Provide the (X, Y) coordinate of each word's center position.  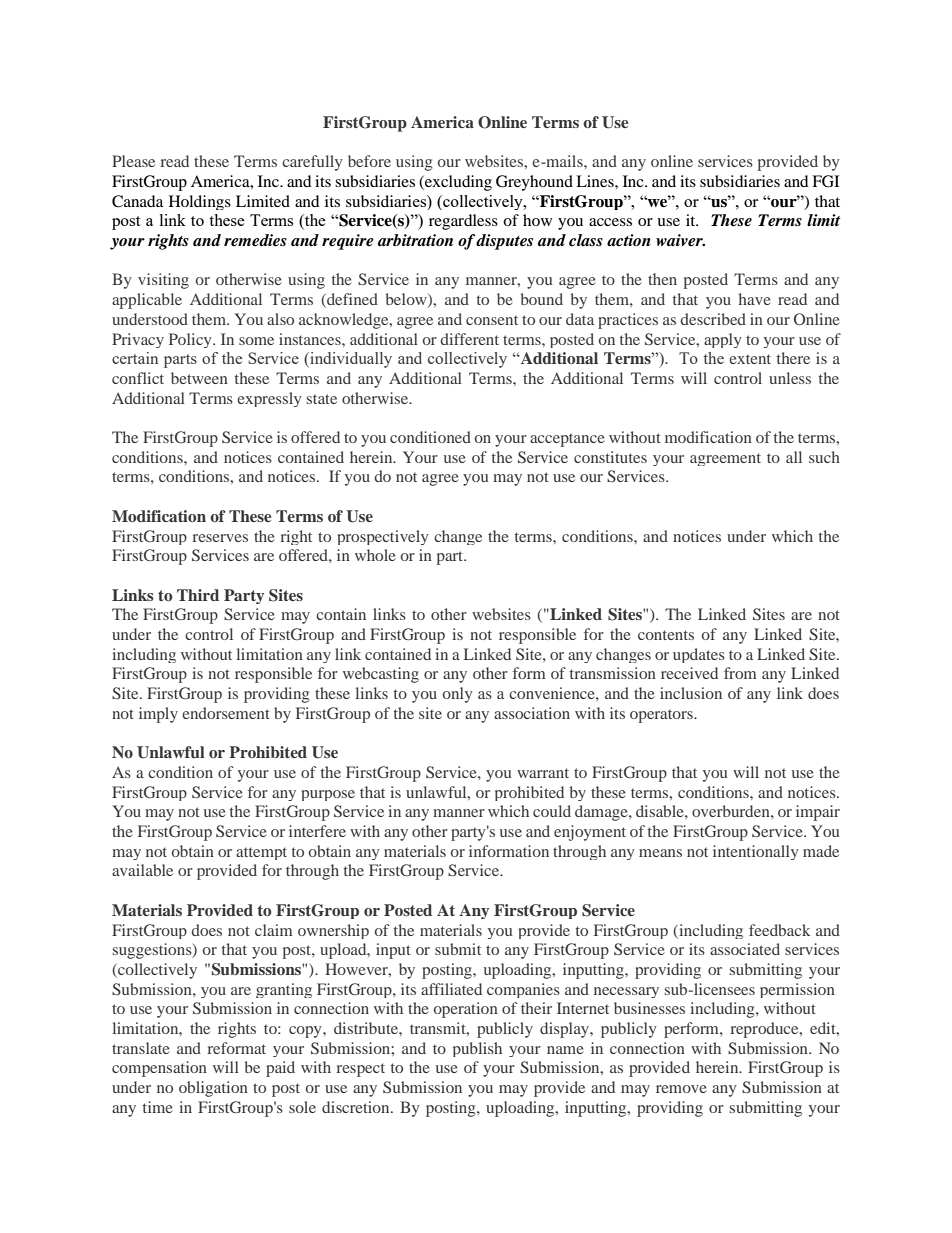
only (458, 695)
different (469, 339)
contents (666, 635)
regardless (463, 222)
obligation (213, 1089)
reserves (220, 538)
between (199, 378)
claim (273, 930)
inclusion (691, 693)
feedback (780, 930)
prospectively (383, 537)
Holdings (200, 202)
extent (750, 359)
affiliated (451, 989)
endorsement (226, 713)
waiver (680, 240)
